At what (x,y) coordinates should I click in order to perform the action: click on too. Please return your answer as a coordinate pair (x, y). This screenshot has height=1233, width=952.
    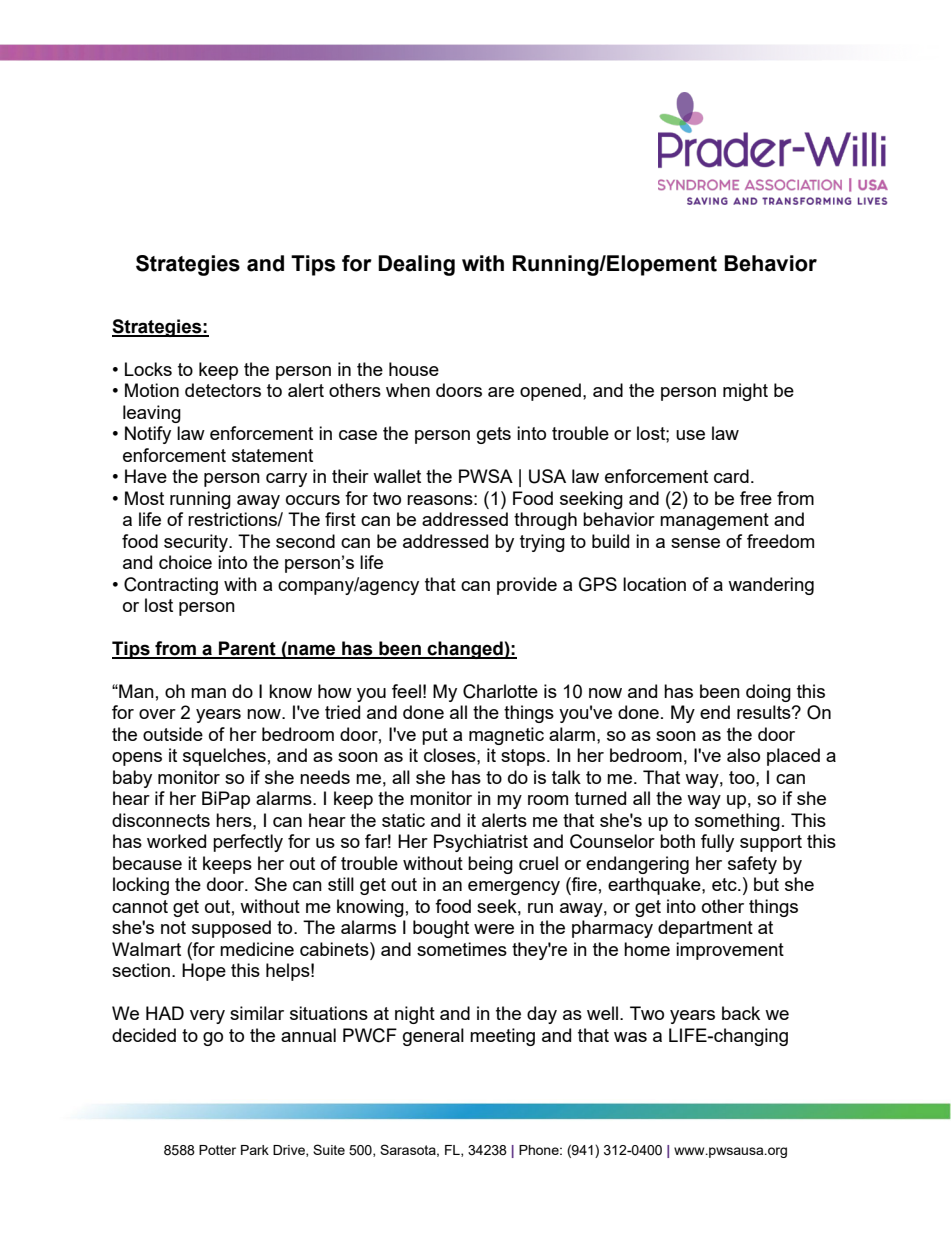
    Looking at the image, I should click on (743, 777).
